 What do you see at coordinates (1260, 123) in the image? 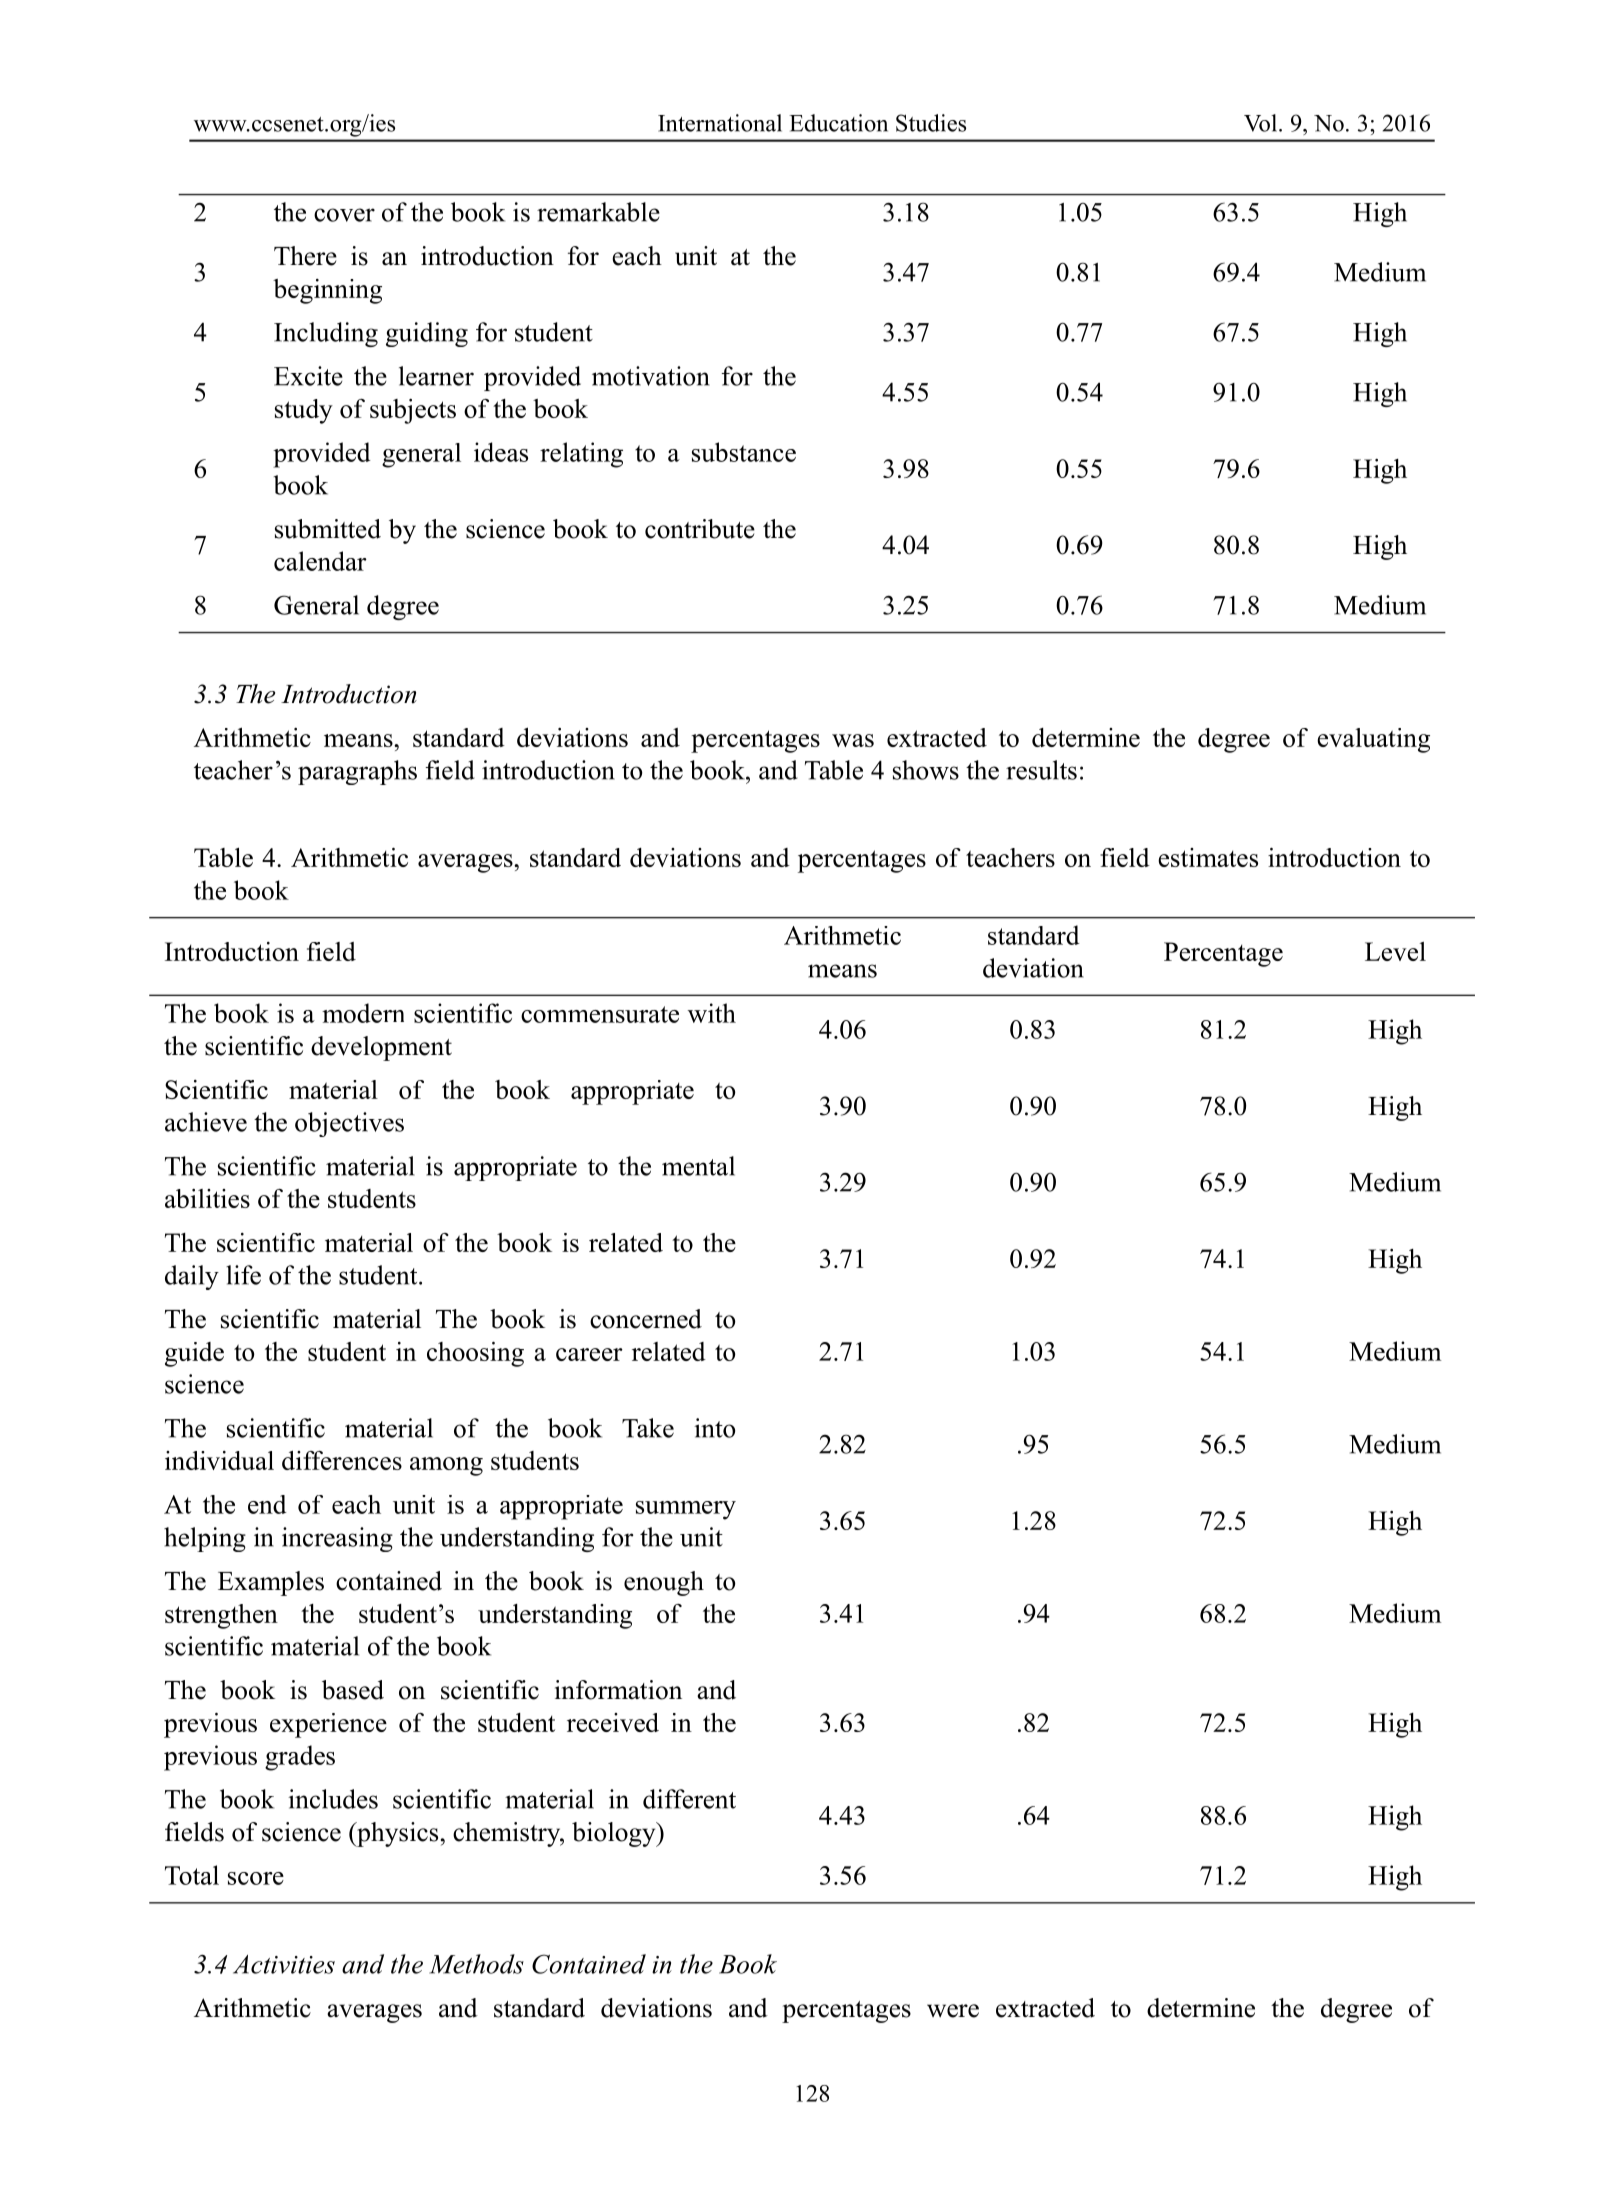
I see `Vol` at bounding box center [1260, 123].
